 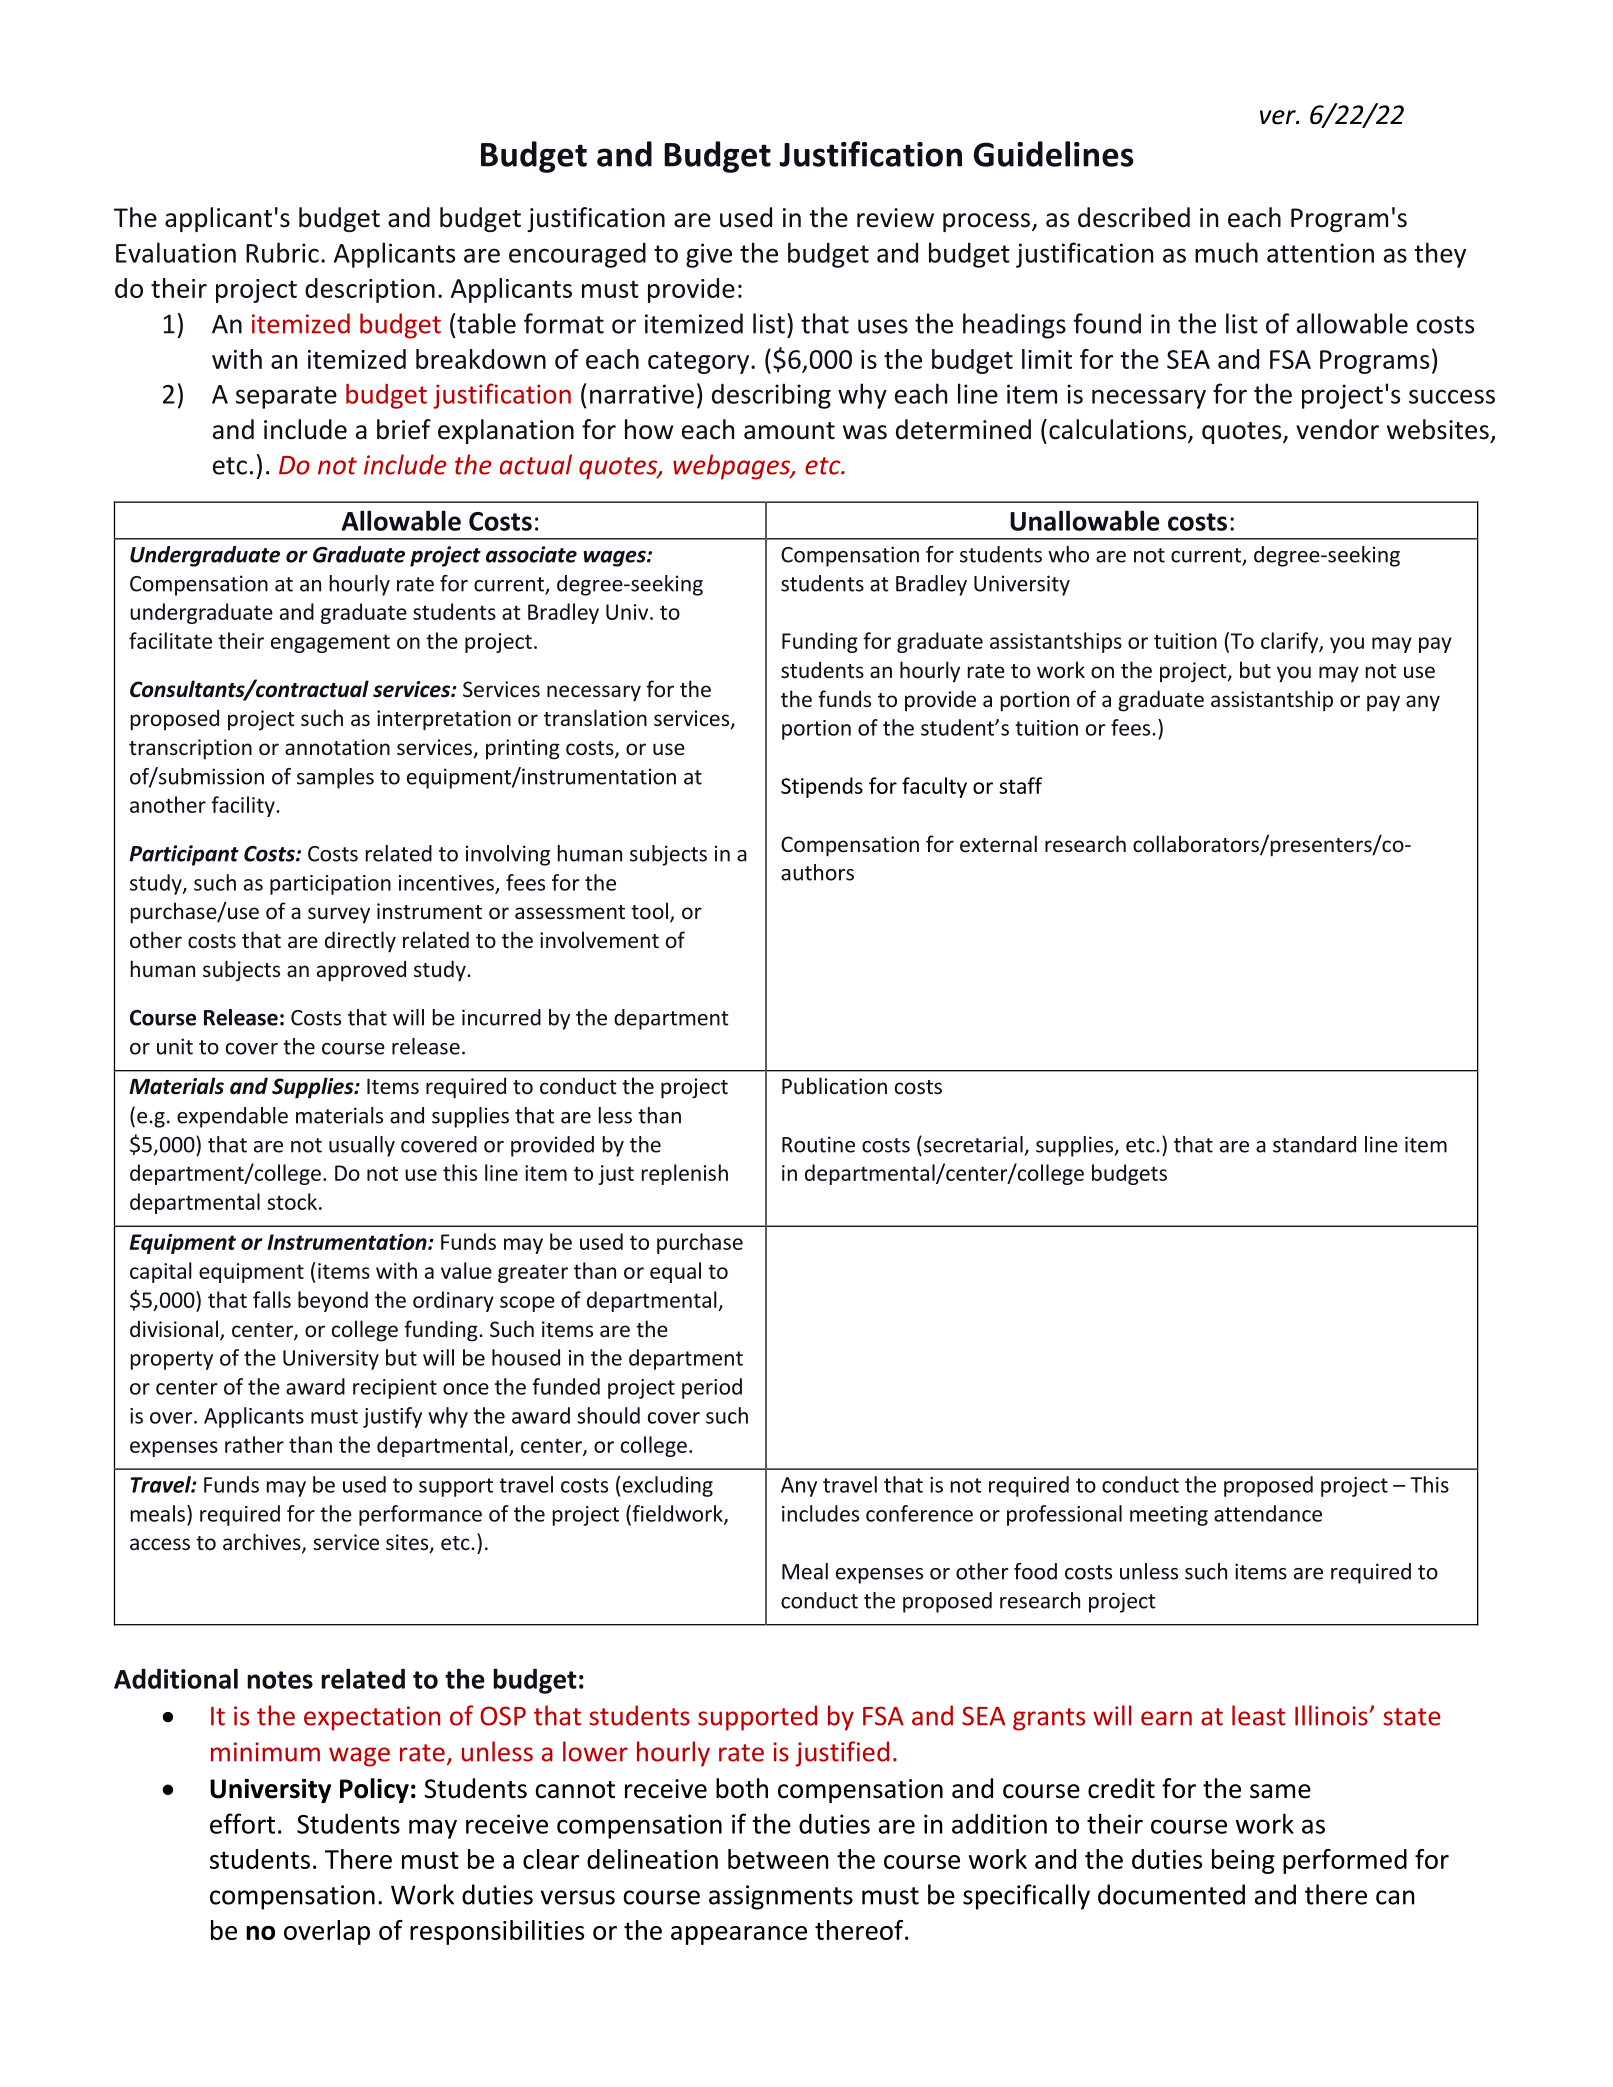 What do you see at coordinates (330, 643) in the image?
I see `engagement` at bounding box center [330, 643].
